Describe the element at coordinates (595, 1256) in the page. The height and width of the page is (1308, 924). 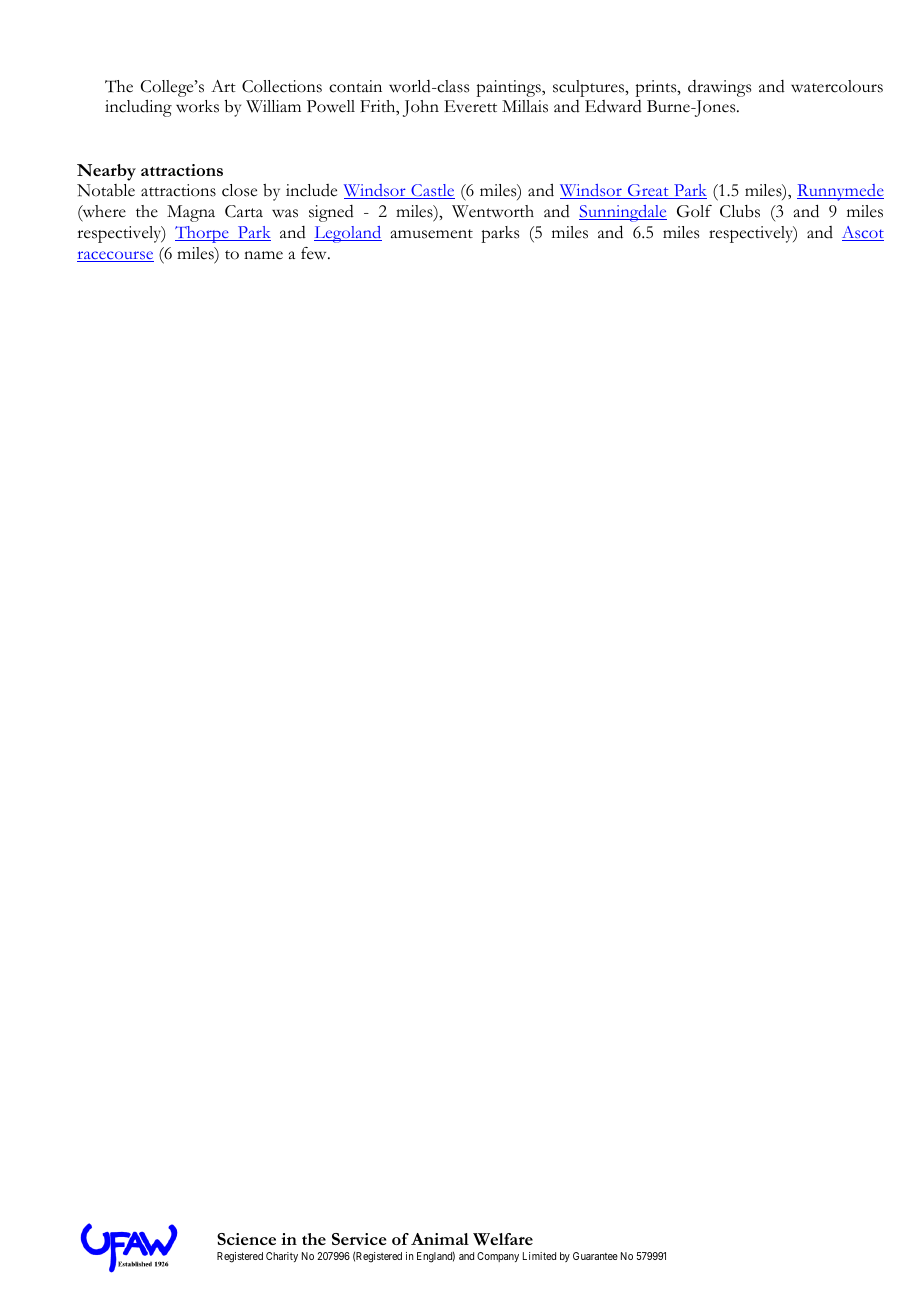
I see `Guarantee` at that location.
